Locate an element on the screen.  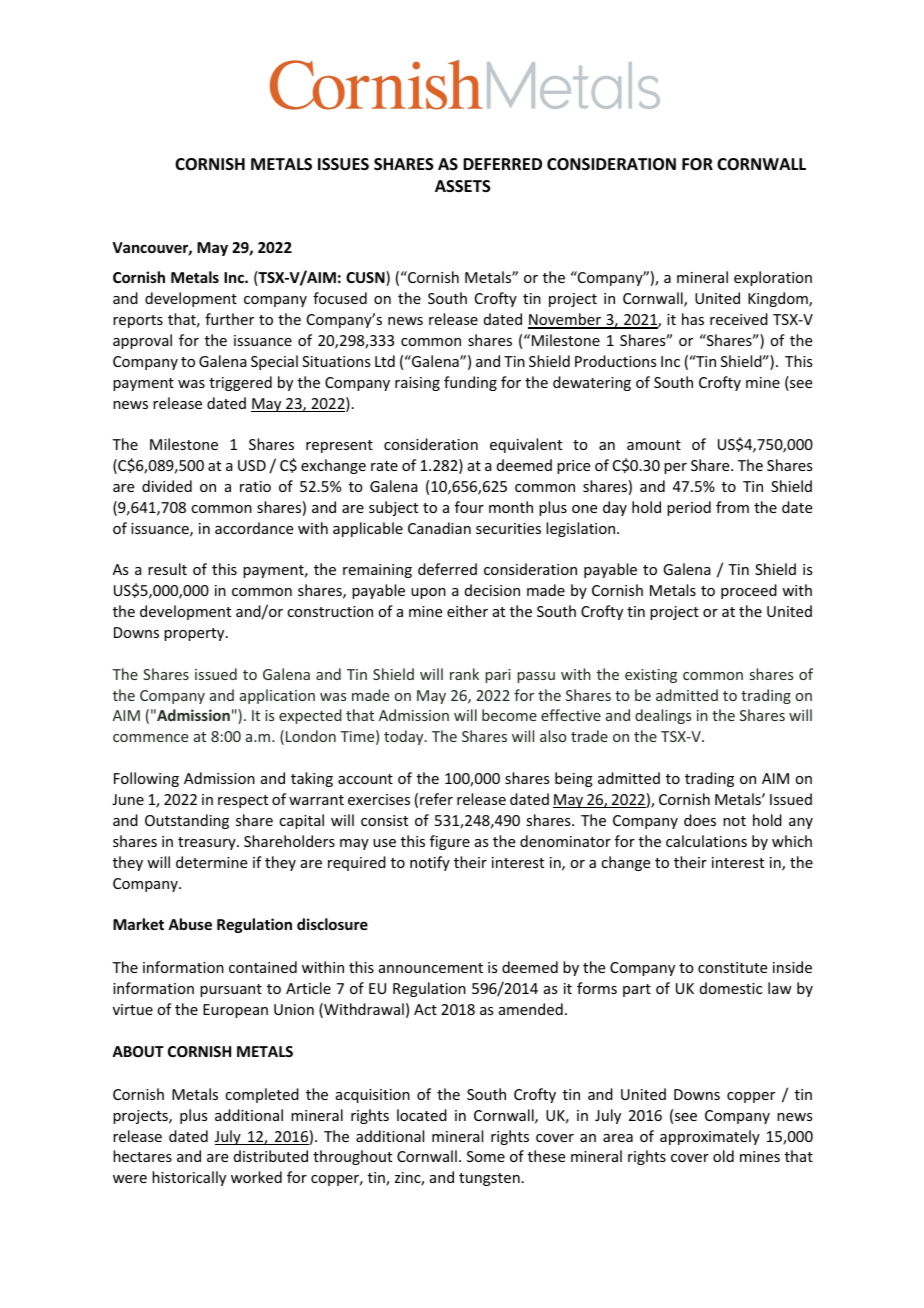
funding is located at coordinates (470, 383).
